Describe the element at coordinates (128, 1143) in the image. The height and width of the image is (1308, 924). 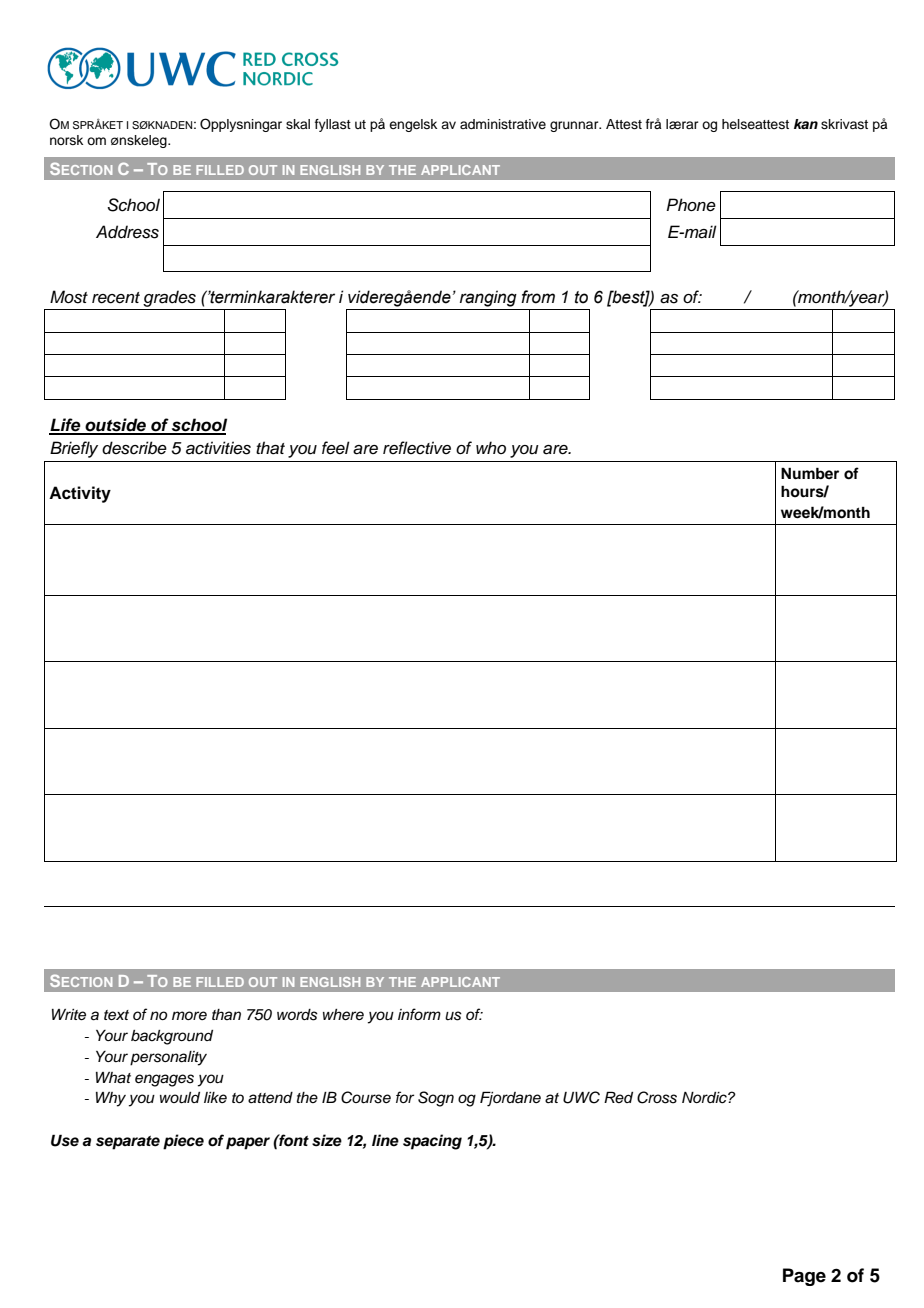
I see `separate` at that location.
